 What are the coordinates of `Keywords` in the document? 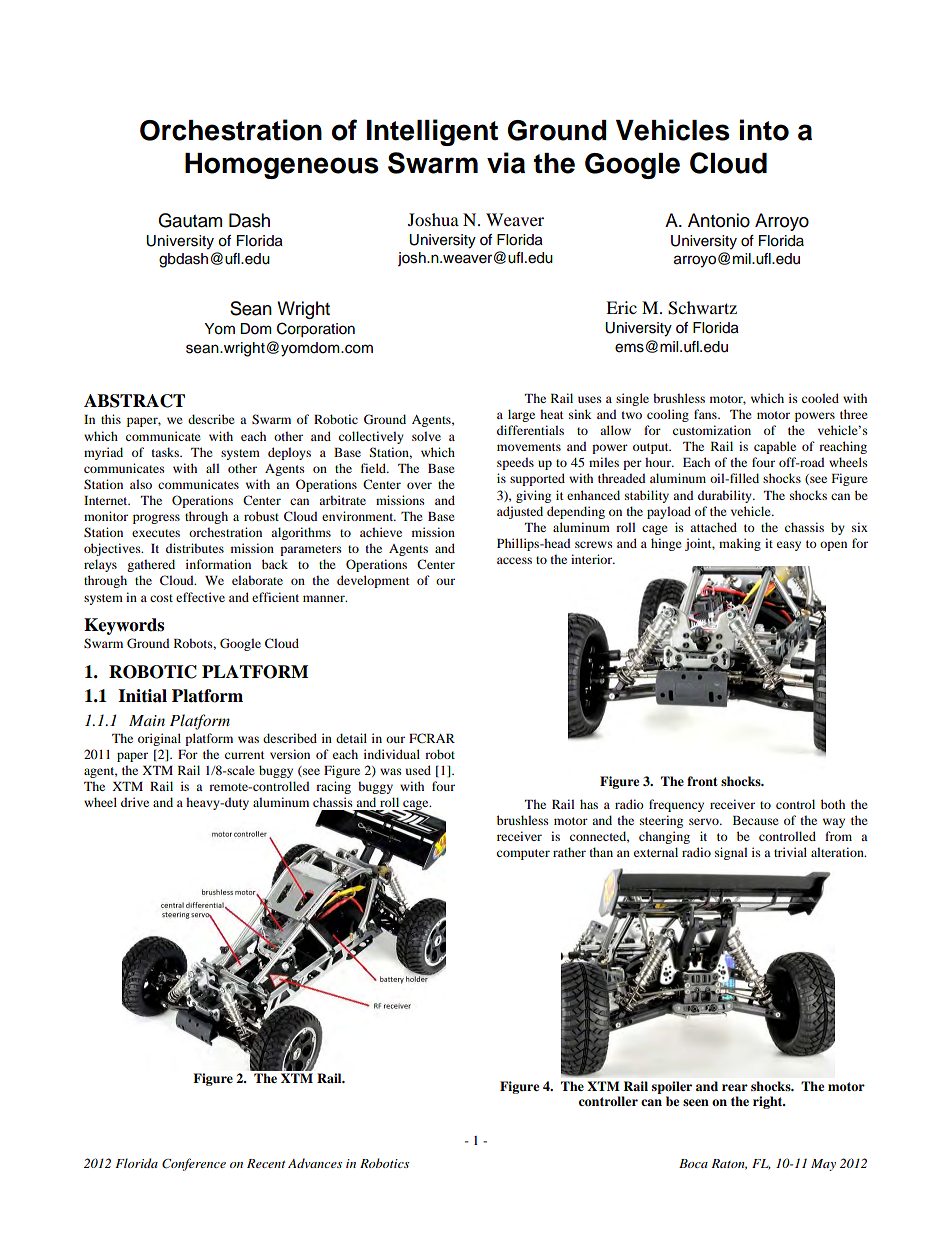 It's located at (124, 626).
